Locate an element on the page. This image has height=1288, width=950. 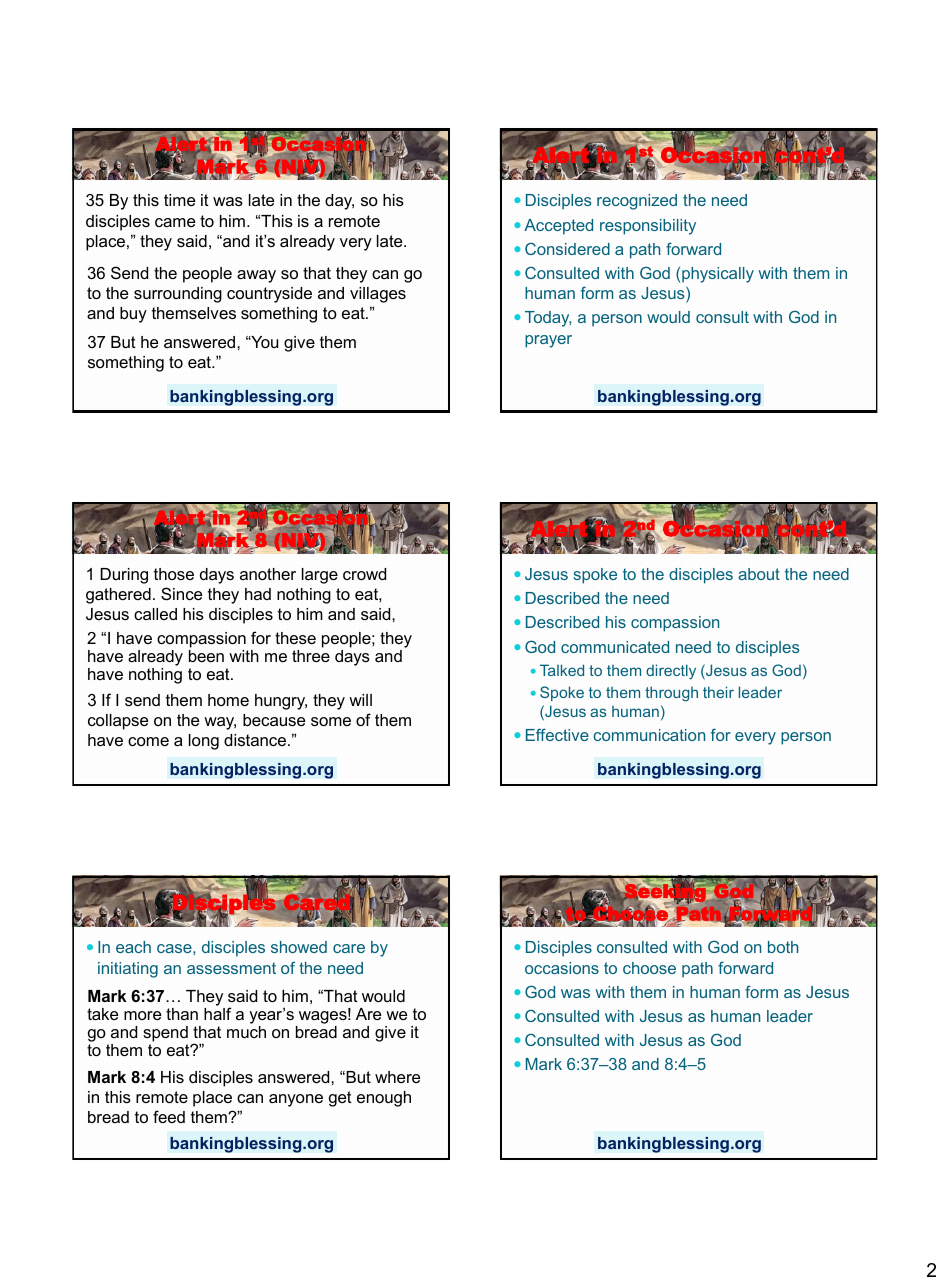
came is located at coordinates (175, 222).
